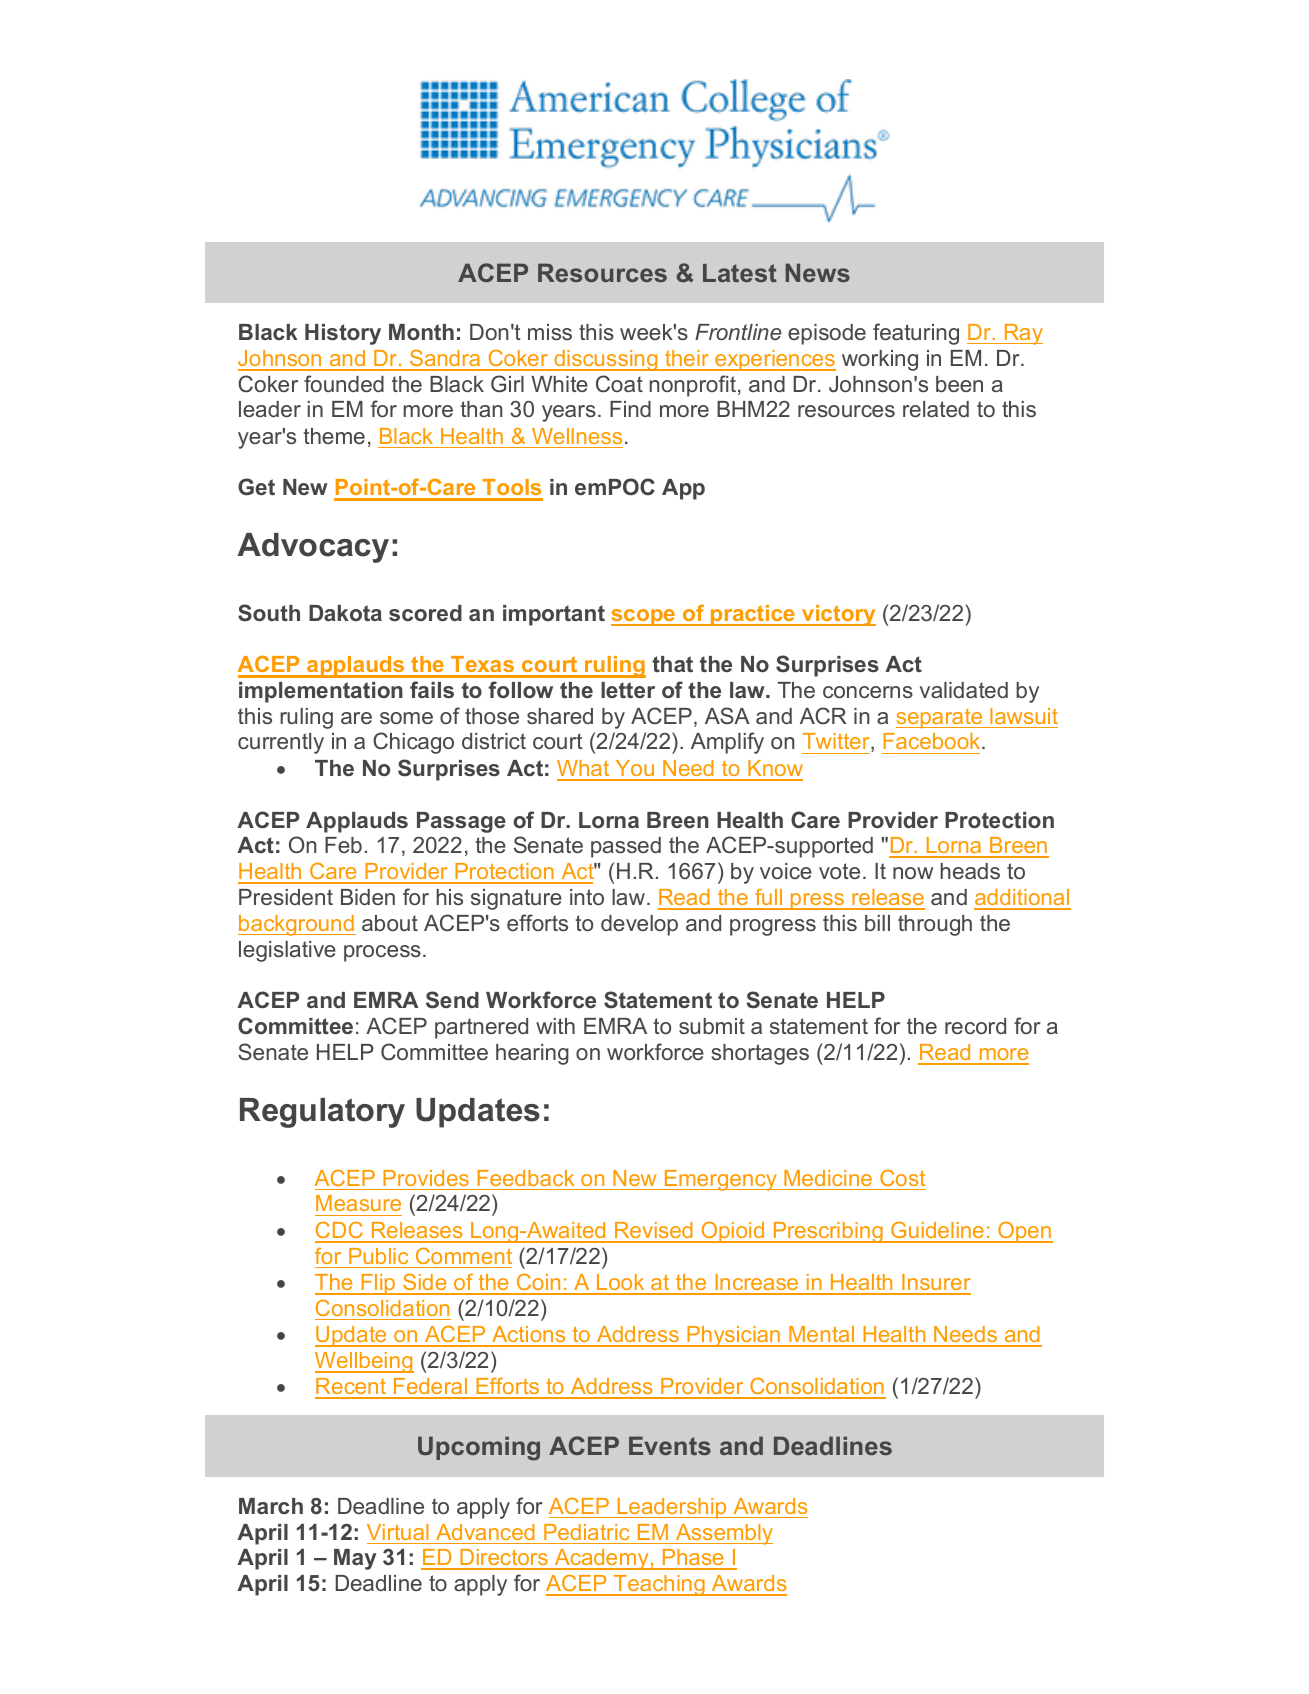 Image resolution: width=1309 pixels, height=1694 pixels. I want to click on May, so click(355, 1559).
